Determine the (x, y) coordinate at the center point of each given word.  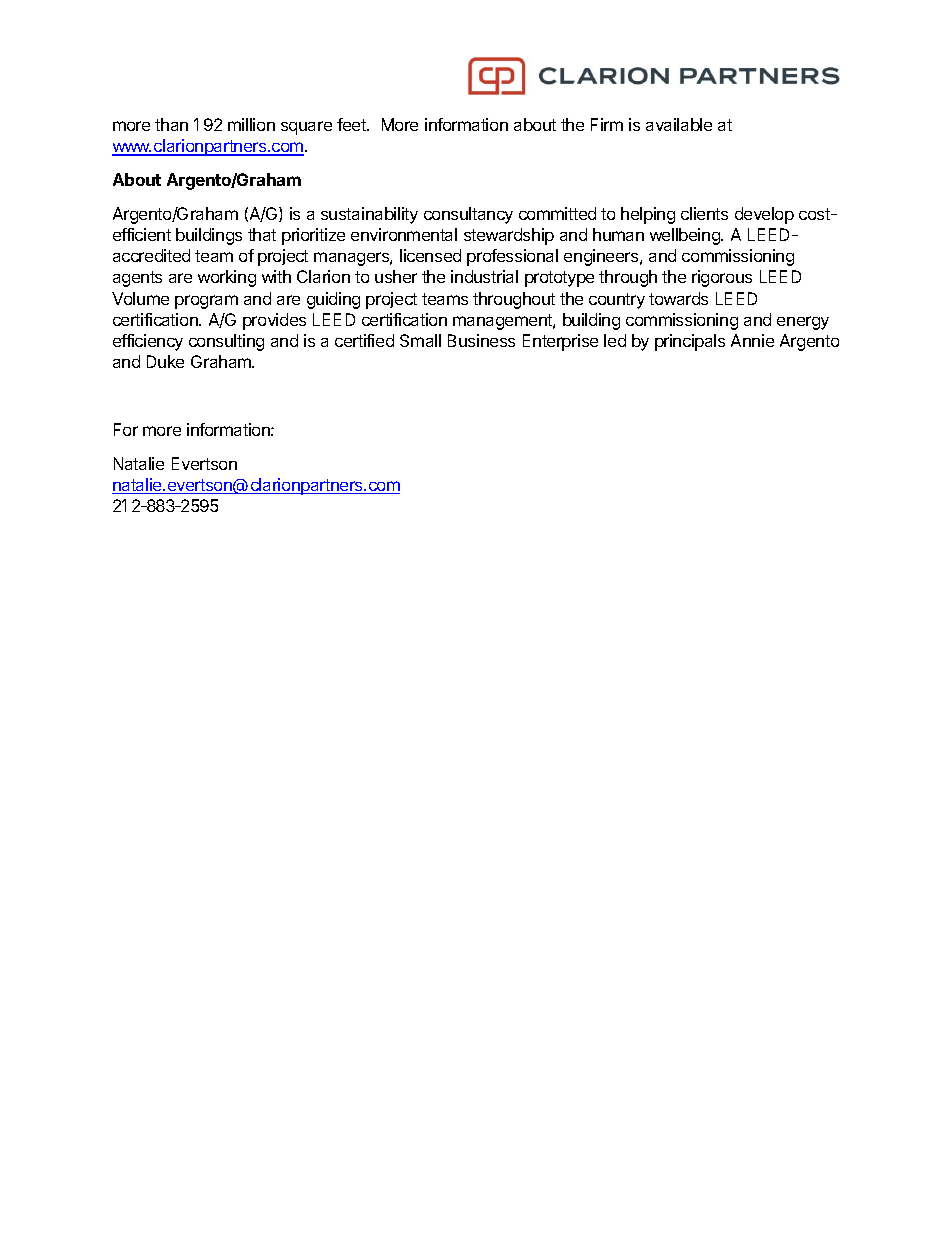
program (206, 302)
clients (704, 213)
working (227, 278)
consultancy (468, 215)
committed (557, 213)
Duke (165, 361)
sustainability (369, 215)
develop (764, 215)
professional (512, 257)
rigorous (722, 278)
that (262, 234)
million (251, 124)
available (679, 124)
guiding (333, 300)
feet (352, 124)
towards (678, 298)
